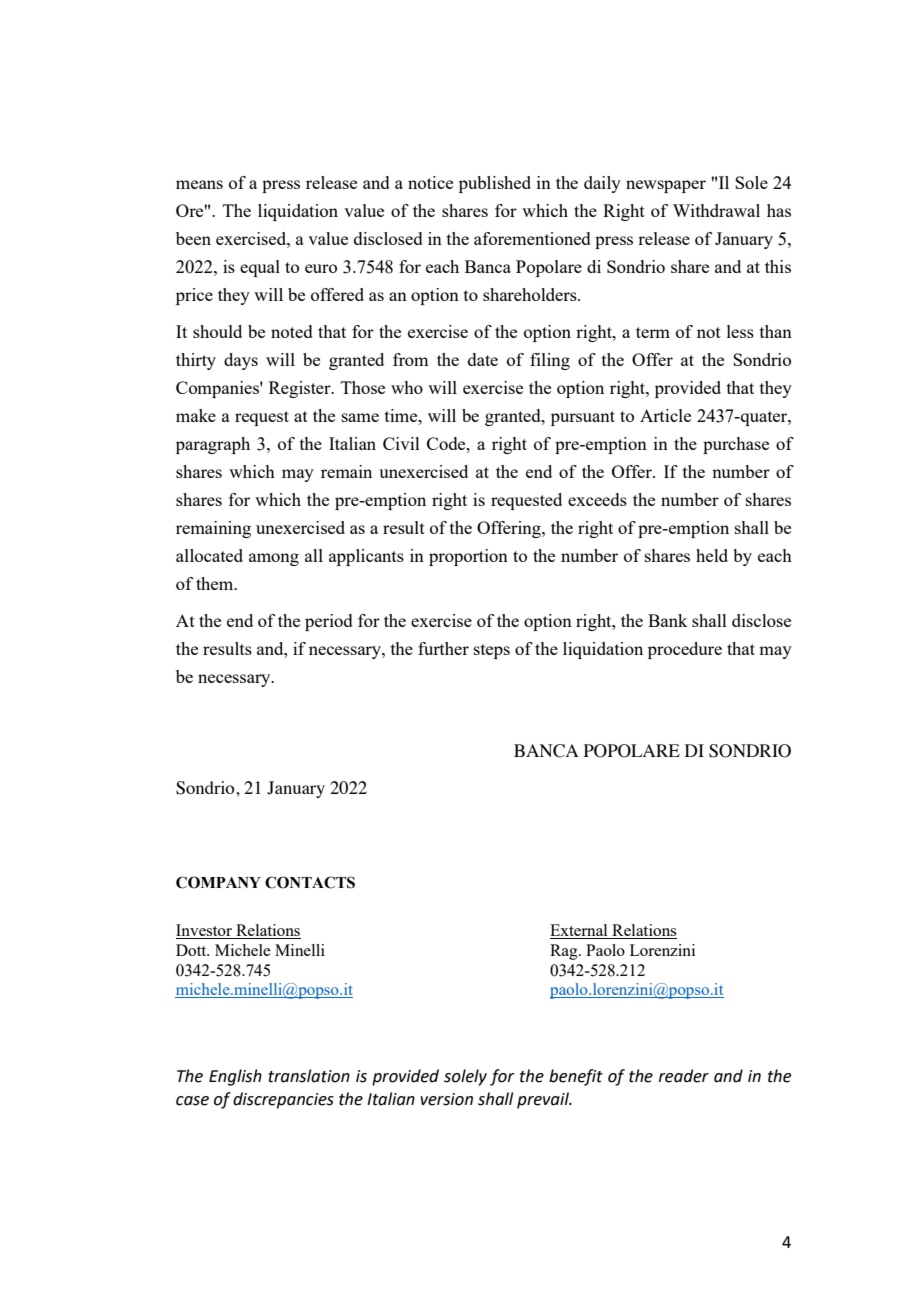 Image resolution: width=924 pixels, height=1308 pixels. I want to click on reader, so click(684, 1076).
